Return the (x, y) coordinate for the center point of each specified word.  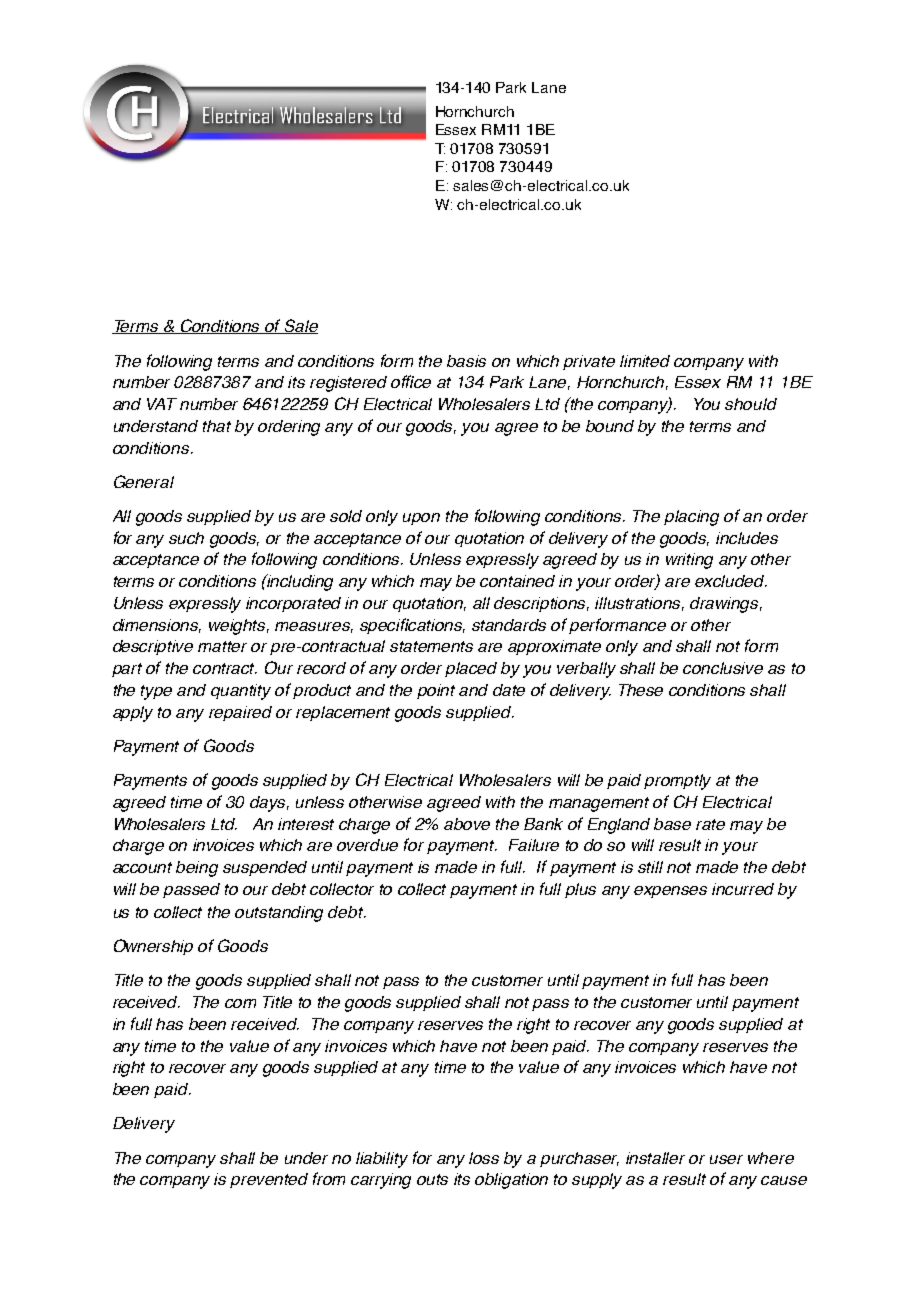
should (751, 404)
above (467, 824)
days (269, 804)
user (726, 1159)
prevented (269, 1180)
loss (484, 1158)
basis (466, 361)
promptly (677, 782)
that (217, 426)
